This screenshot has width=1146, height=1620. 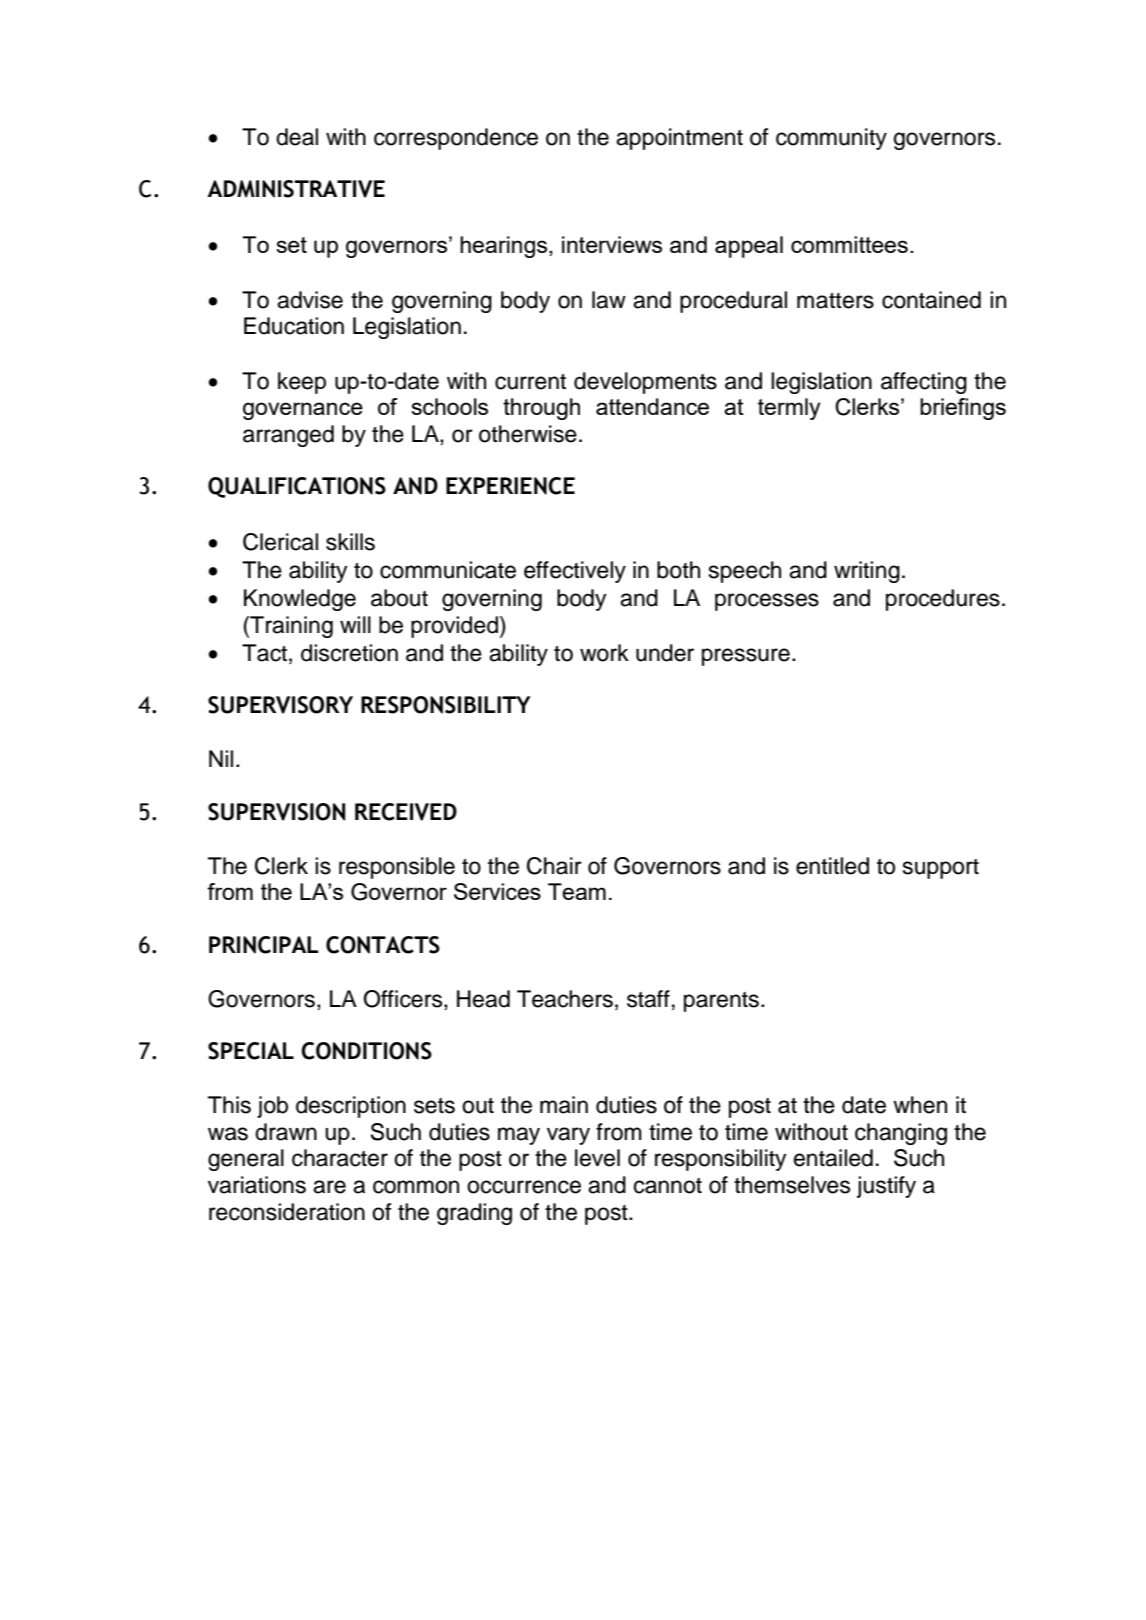 What do you see at coordinates (296, 189) in the screenshot?
I see `ADMINISTRATIVE` at bounding box center [296, 189].
